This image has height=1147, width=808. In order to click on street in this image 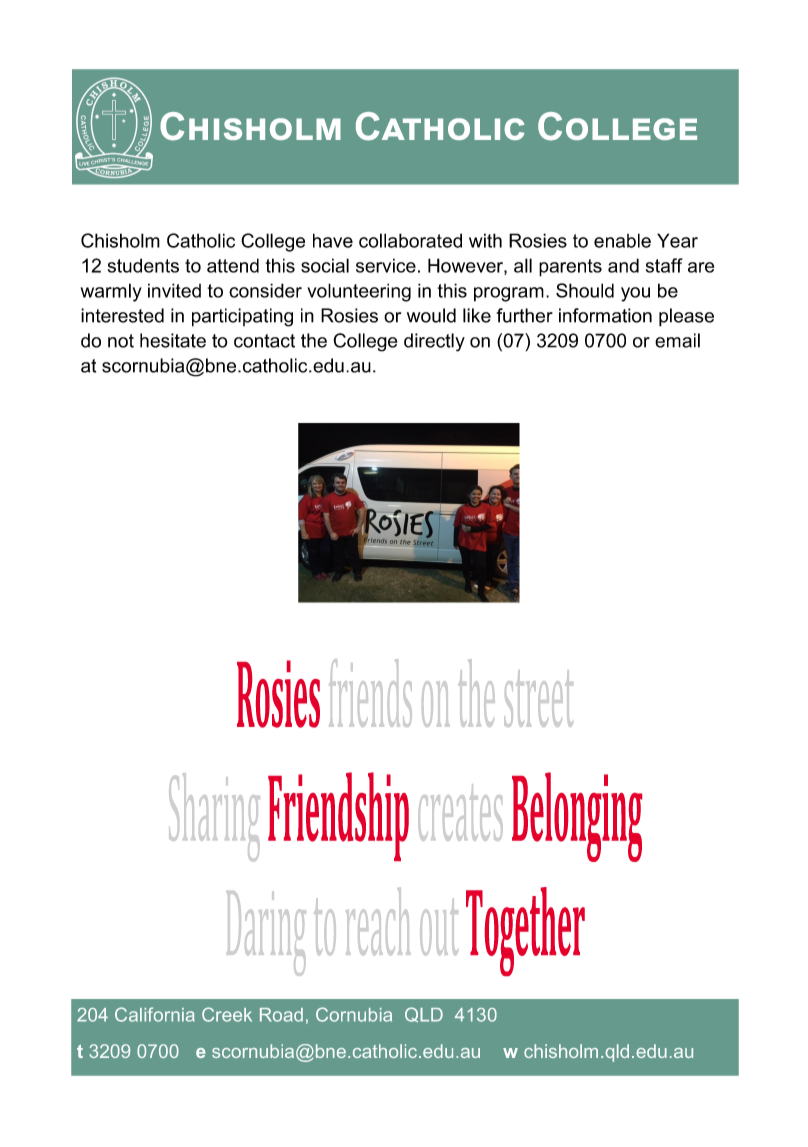, I will do `click(539, 698)`.
